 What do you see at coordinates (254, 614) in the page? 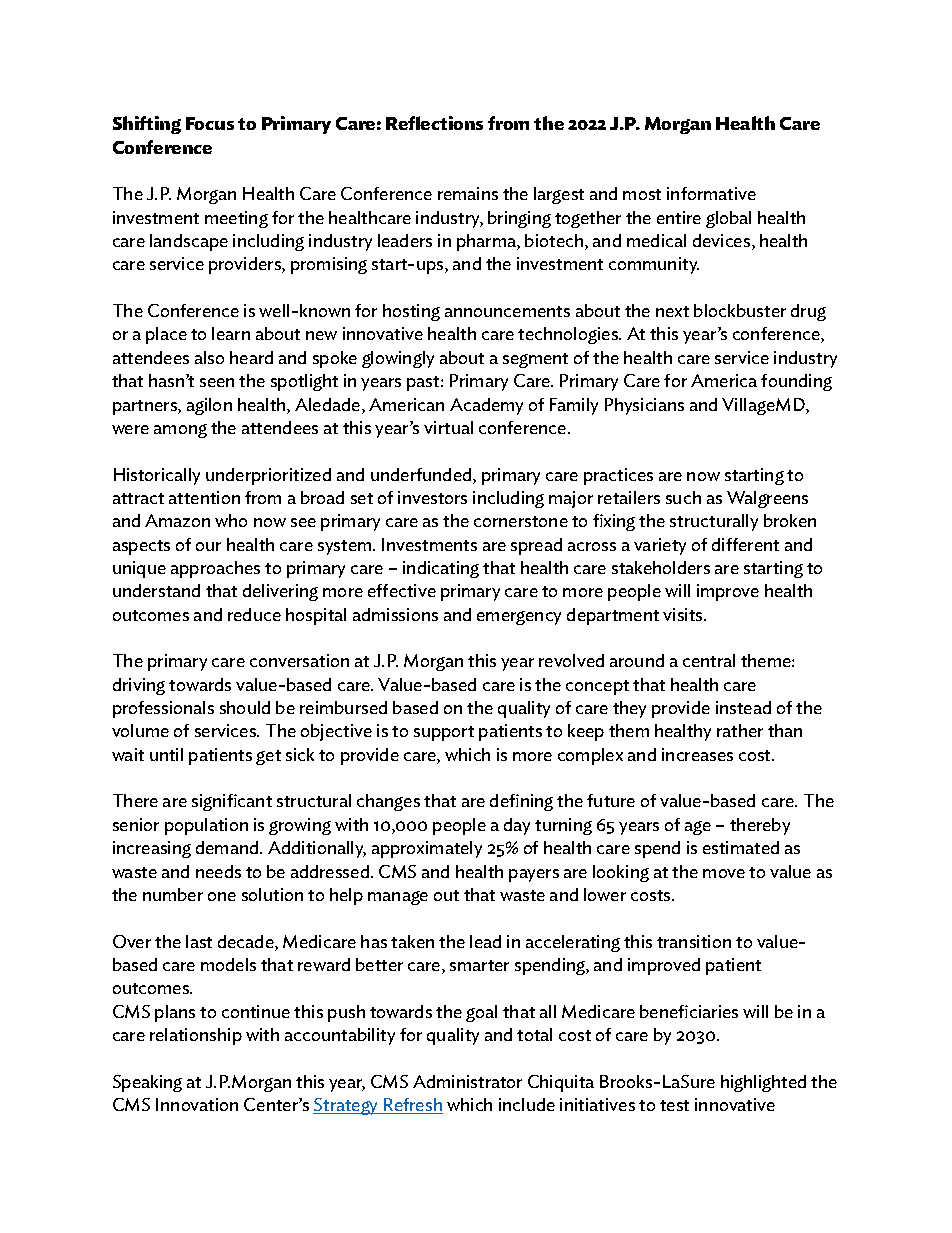
I see `reduce` at bounding box center [254, 614].
